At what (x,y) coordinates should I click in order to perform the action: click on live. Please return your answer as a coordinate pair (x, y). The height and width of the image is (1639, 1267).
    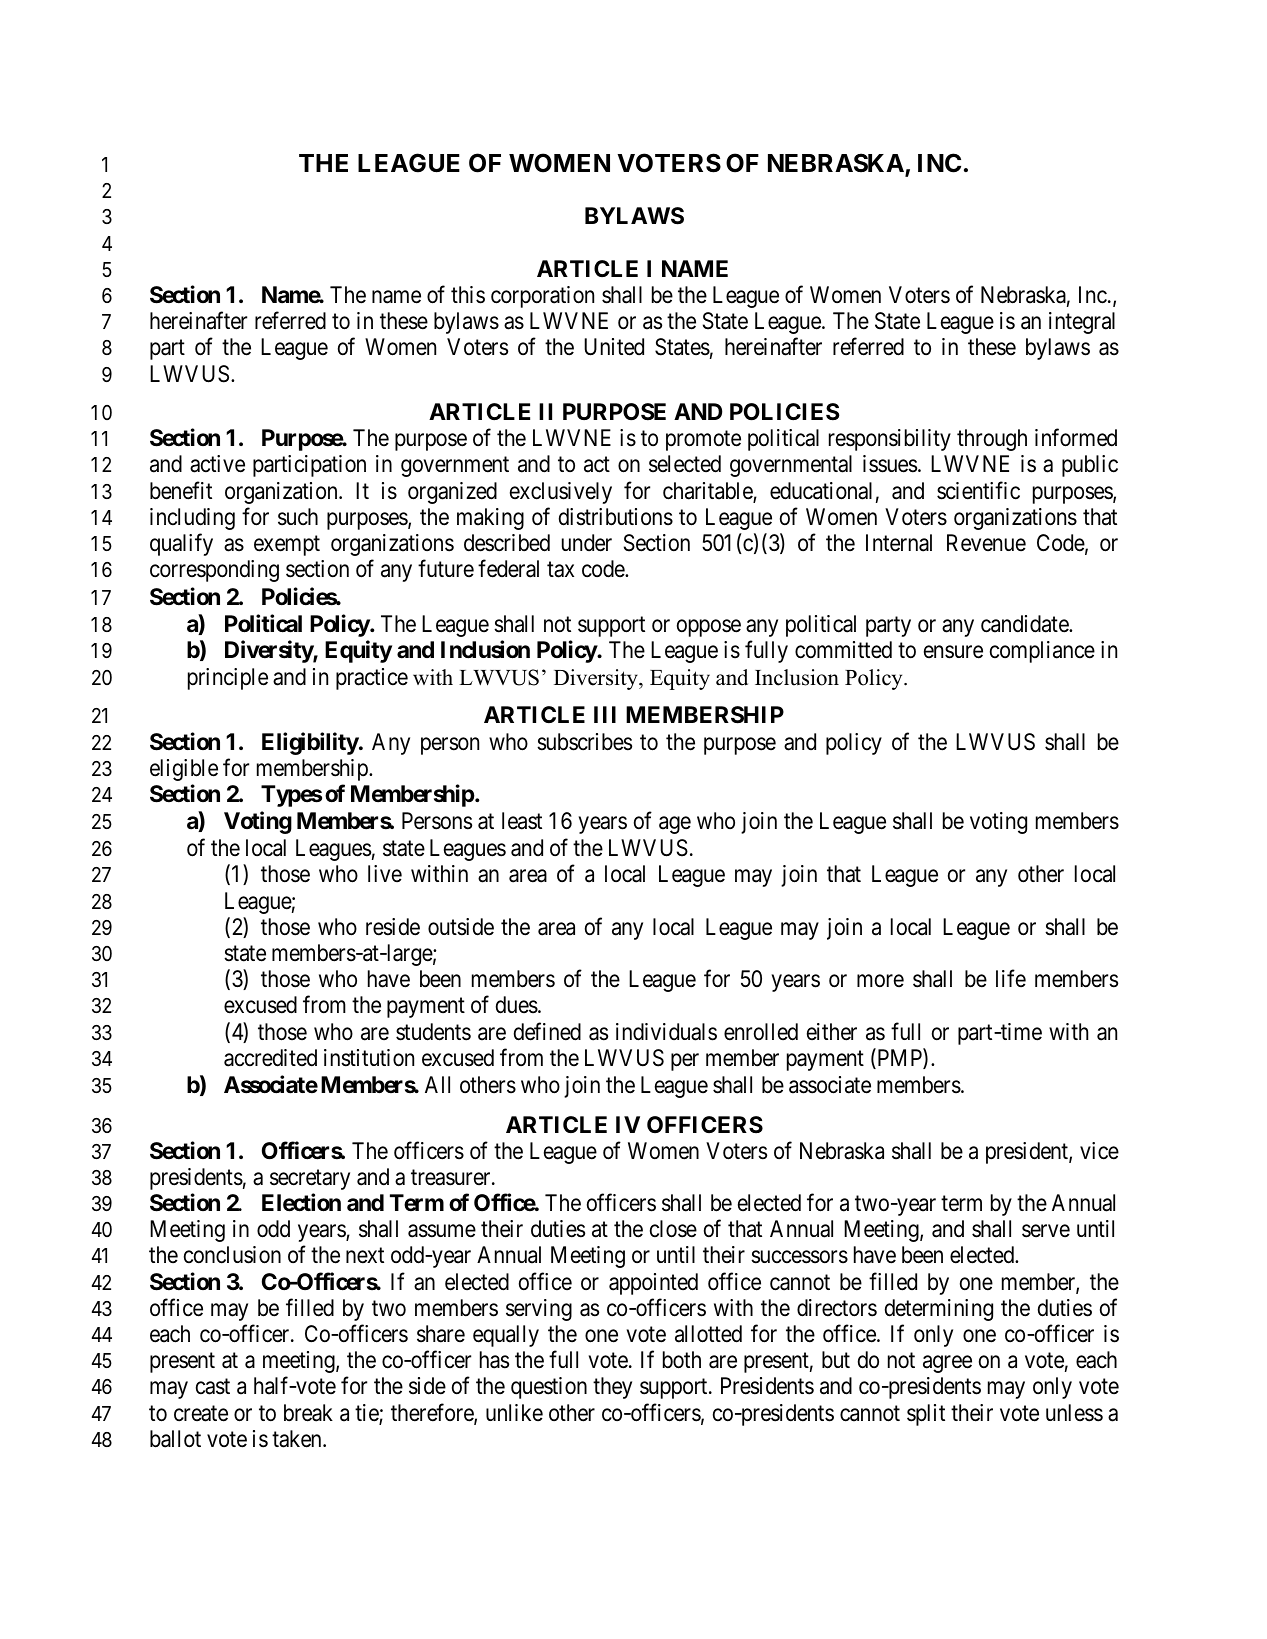
    Looking at the image, I should click on (385, 873).
